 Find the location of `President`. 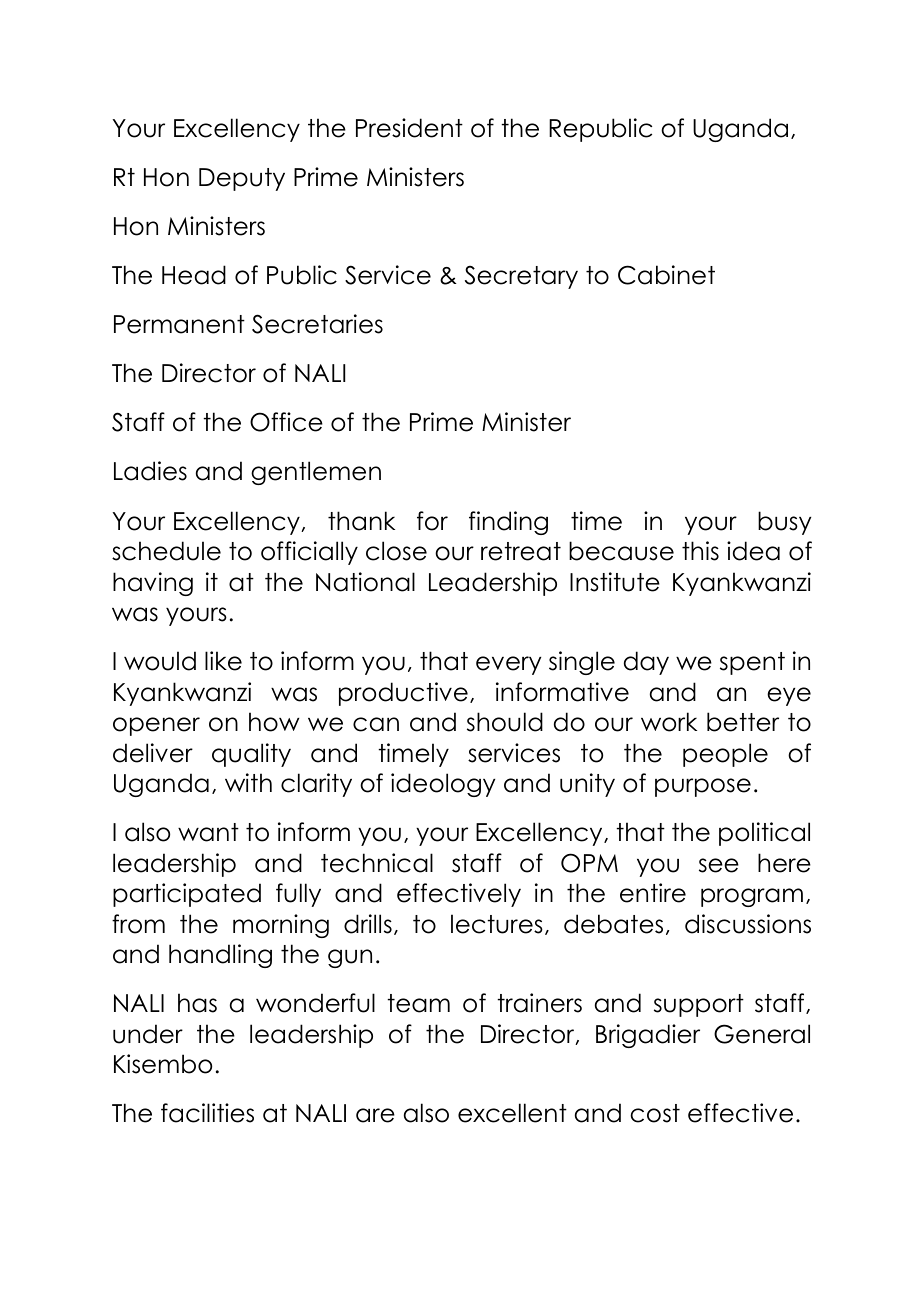

President is located at coordinates (409, 128).
